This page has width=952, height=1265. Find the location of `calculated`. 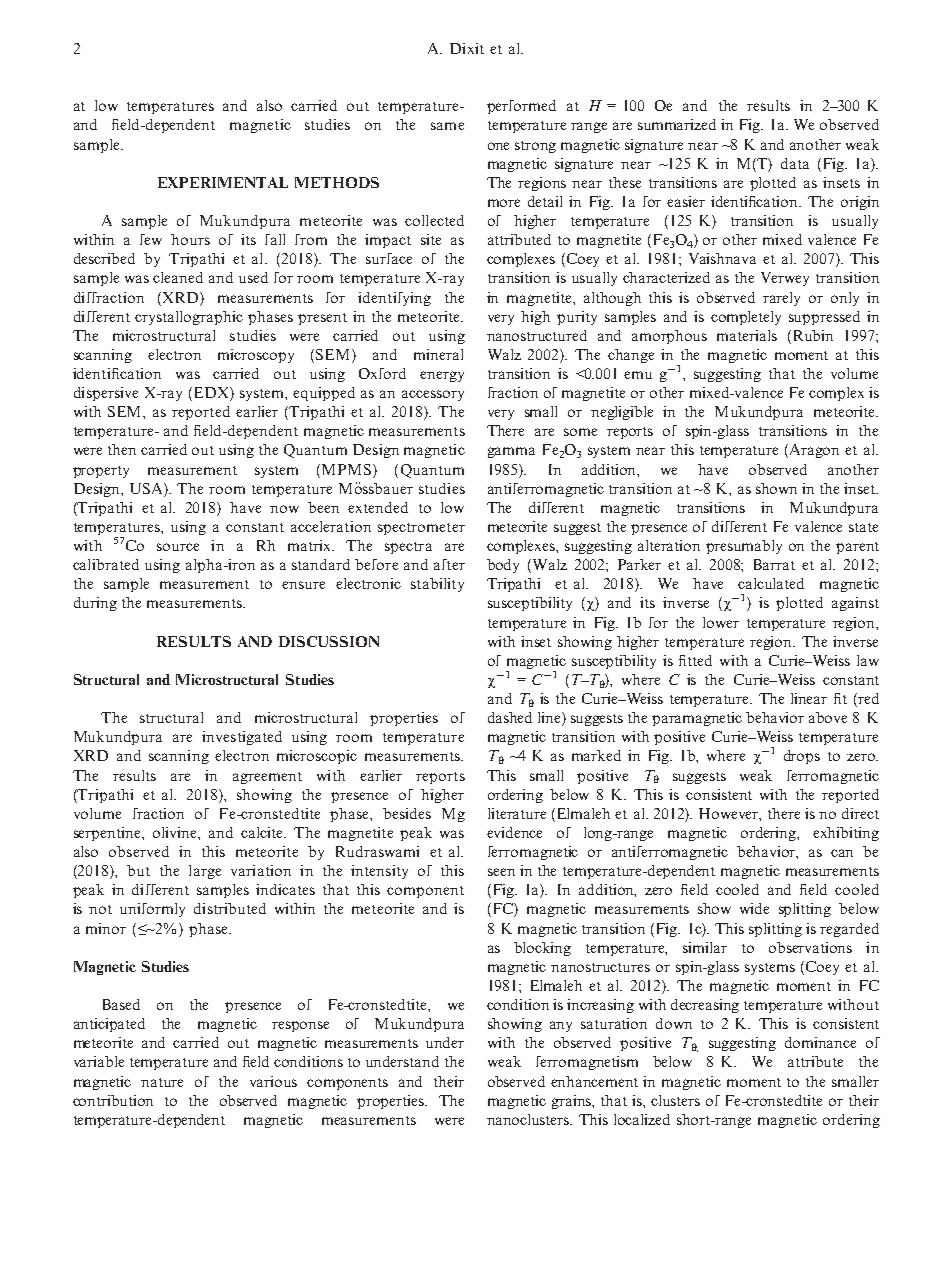

calculated is located at coordinates (771, 583).
